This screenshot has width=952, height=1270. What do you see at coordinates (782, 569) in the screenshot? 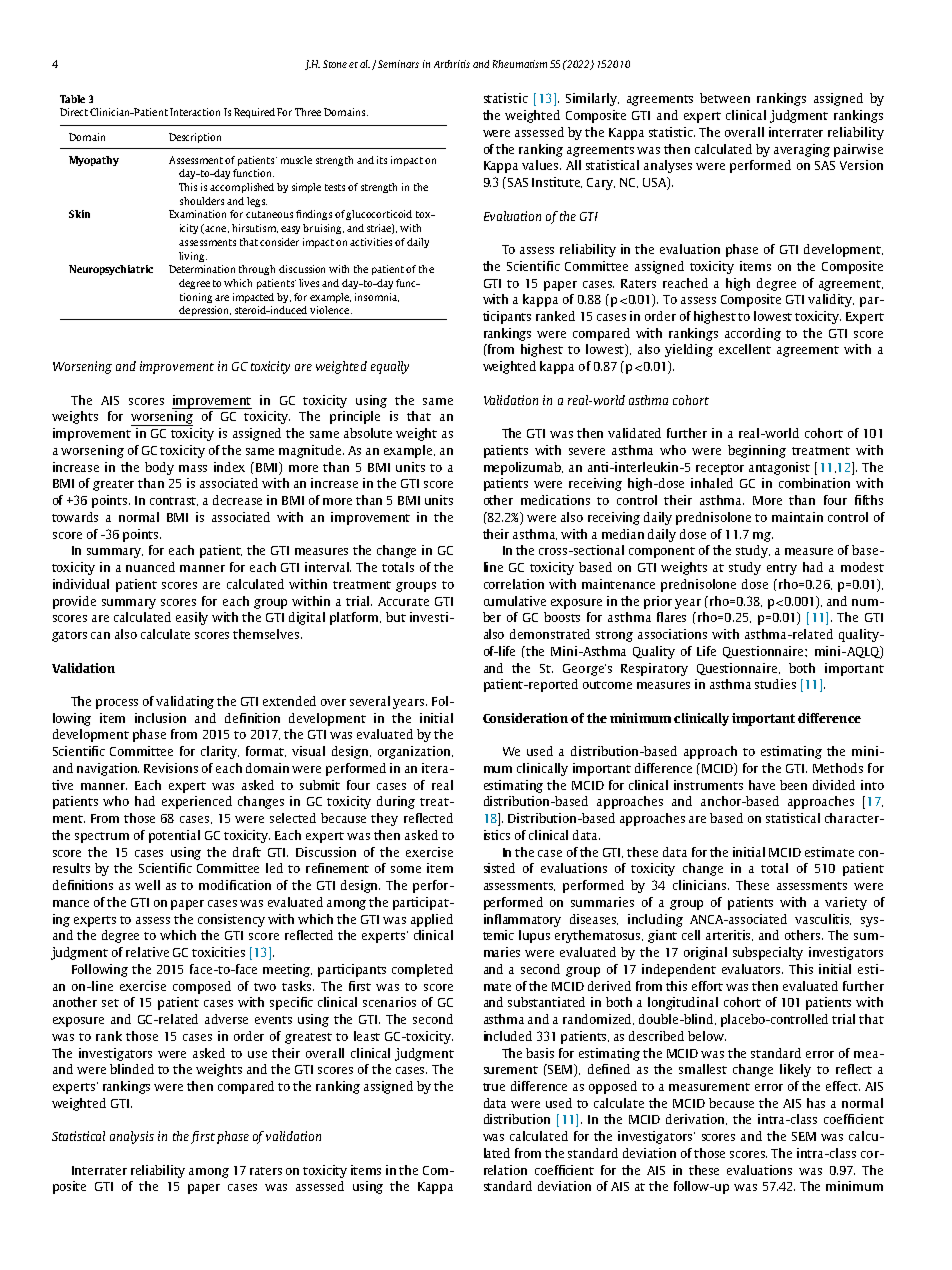
I see `entry` at bounding box center [782, 569].
